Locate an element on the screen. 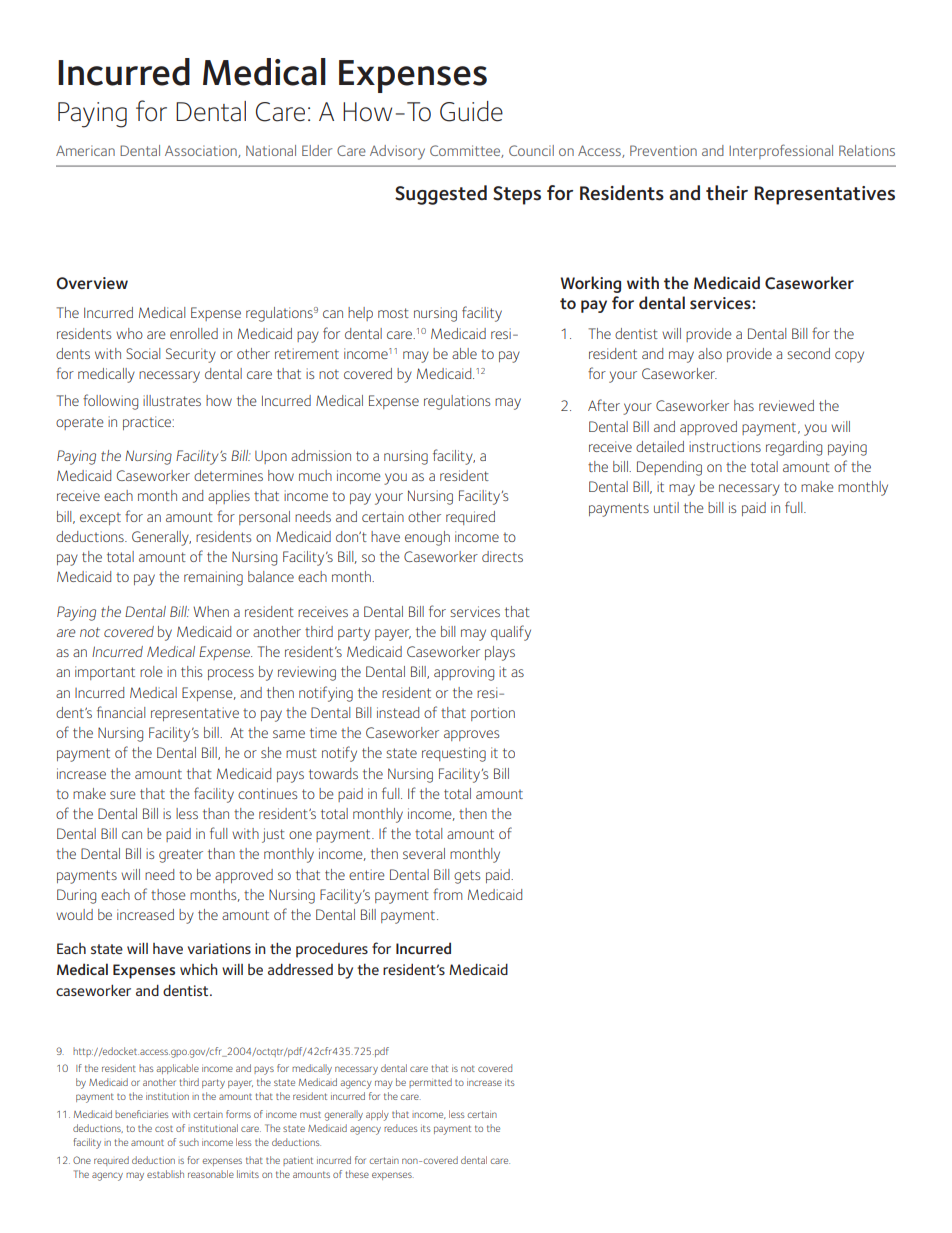  reduces is located at coordinates (401, 1128).
